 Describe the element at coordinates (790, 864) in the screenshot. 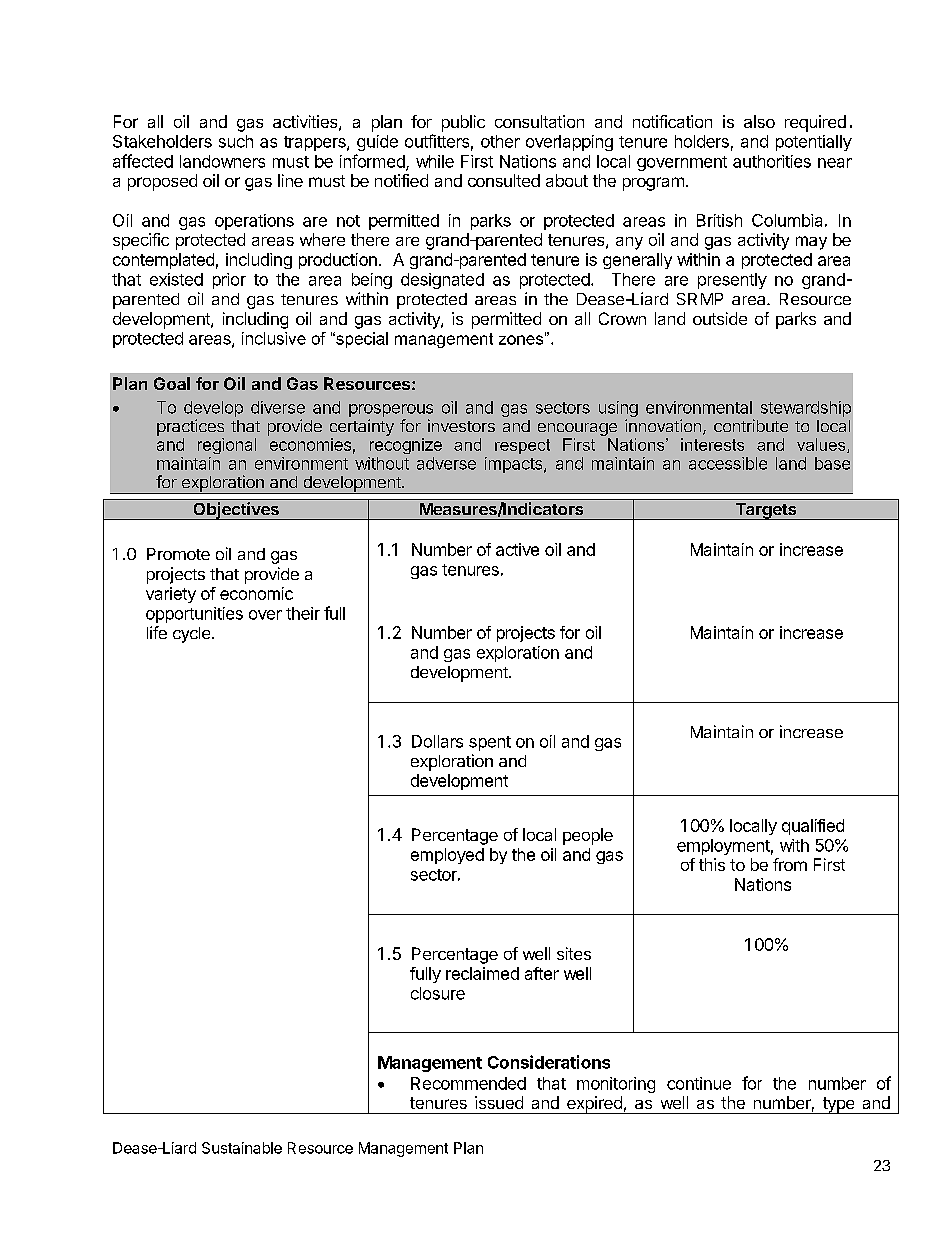

I see `from` at that location.
